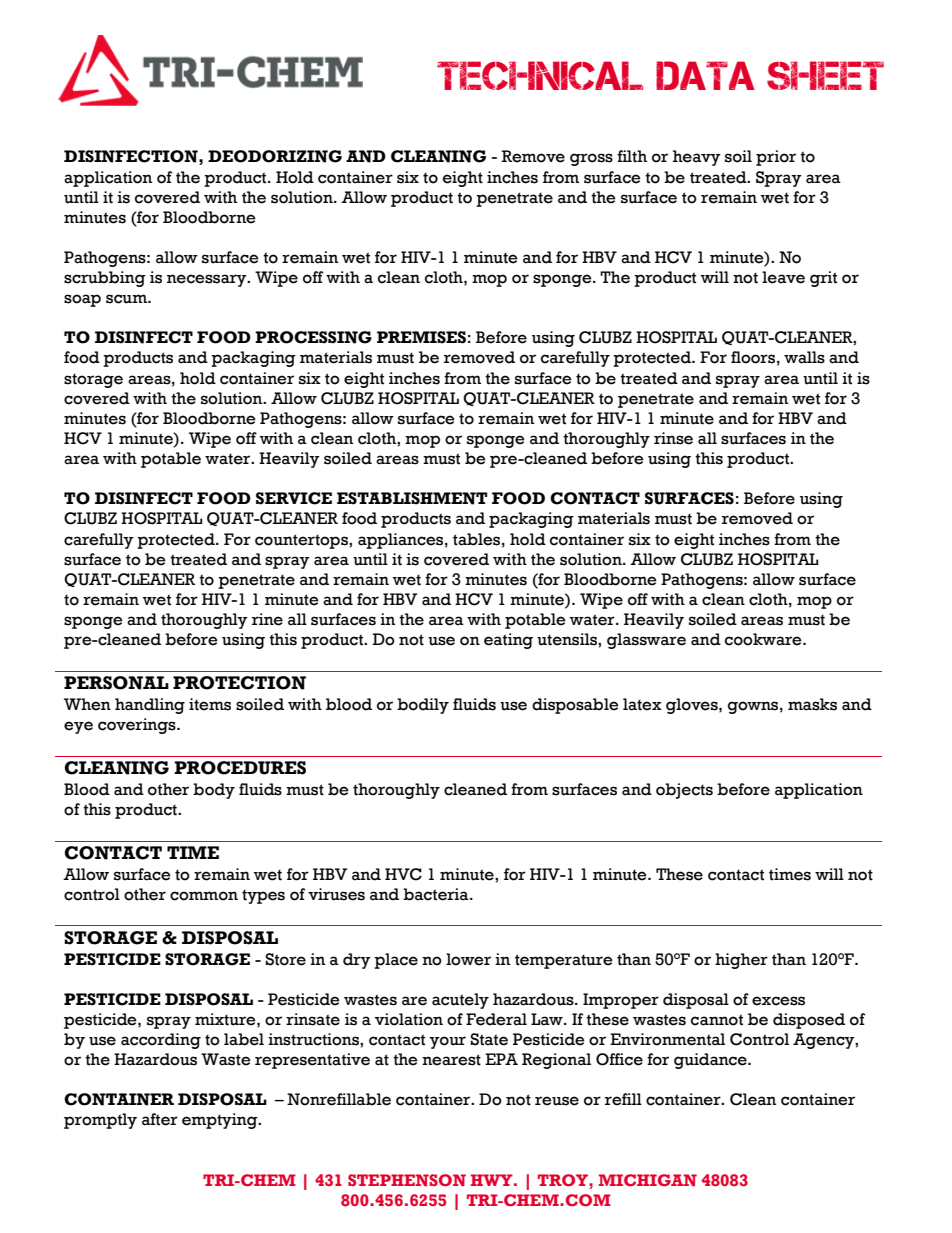 The width and height of the screenshot is (952, 1233). Describe the element at coordinates (160, 1119) in the screenshot. I see `after` at that location.
